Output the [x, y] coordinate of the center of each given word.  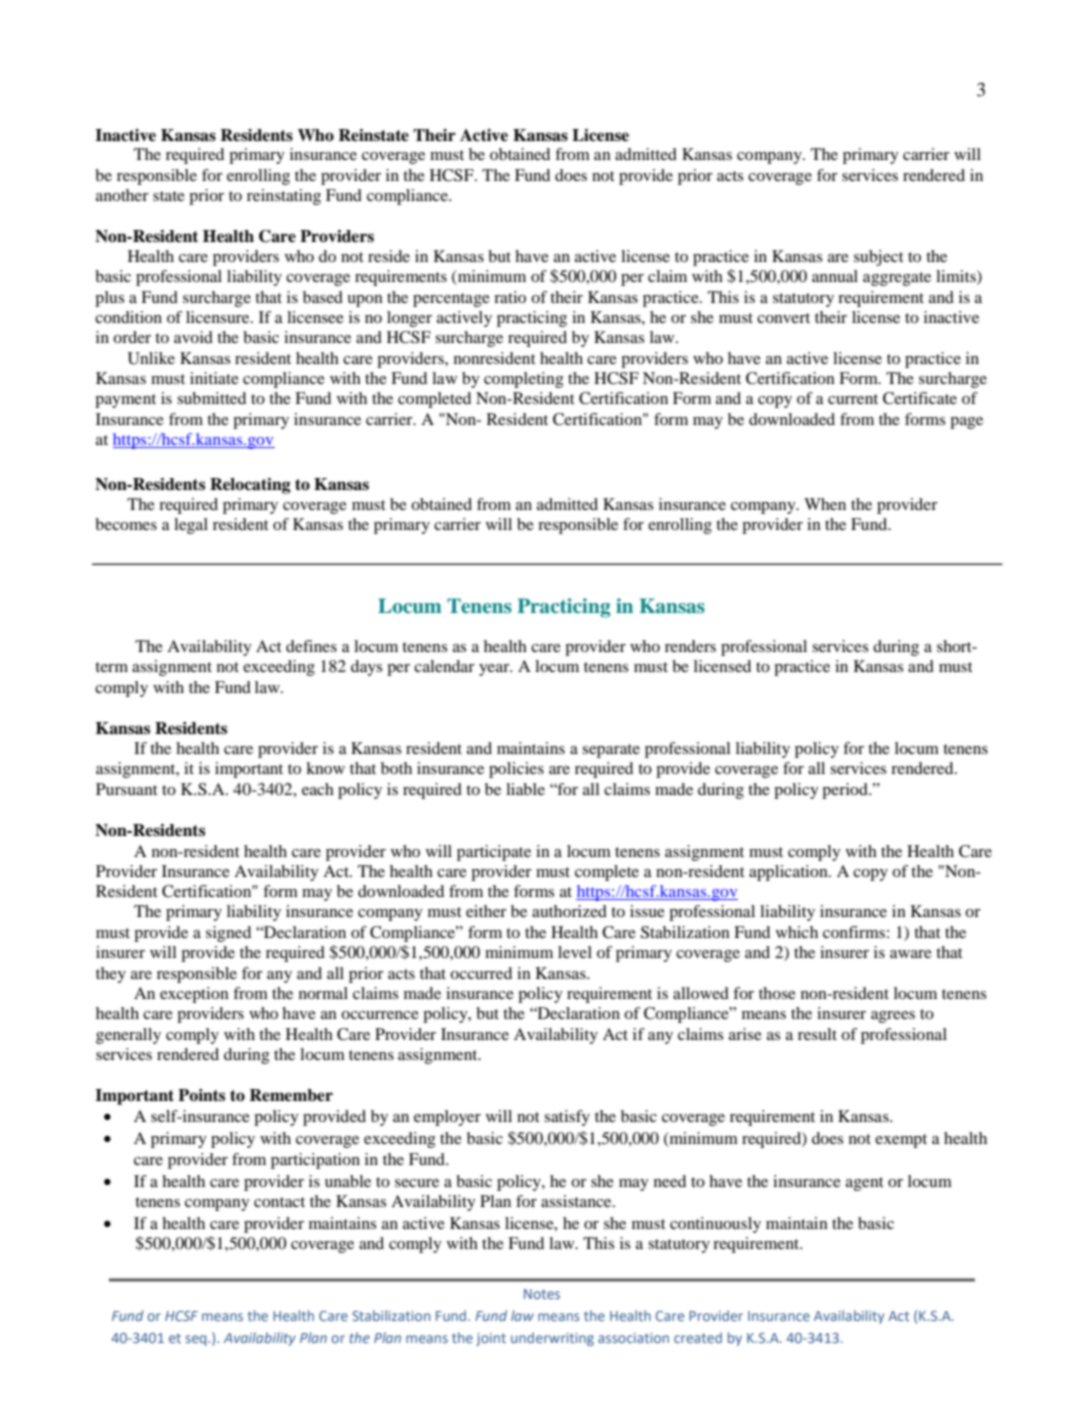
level [575, 952]
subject [879, 258]
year [495, 670]
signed [228, 934]
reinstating [284, 197]
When [825, 504]
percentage [451, 300]
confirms [854, 932]
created [698, 1337]
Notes [542, 1294]
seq [197, 1340]
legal [191, 526]
